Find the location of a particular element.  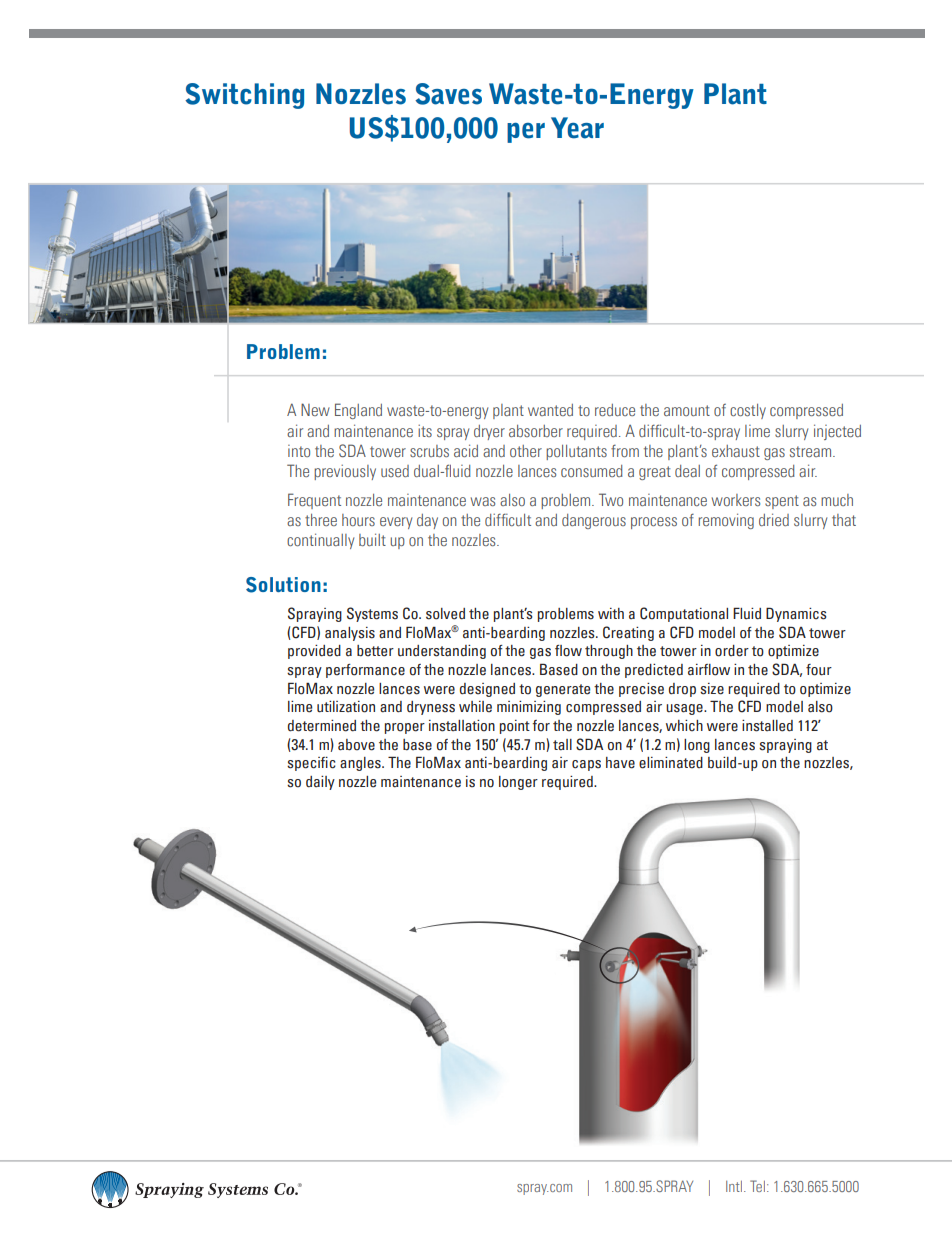

Intl is located at coordinates (734, 1186).
